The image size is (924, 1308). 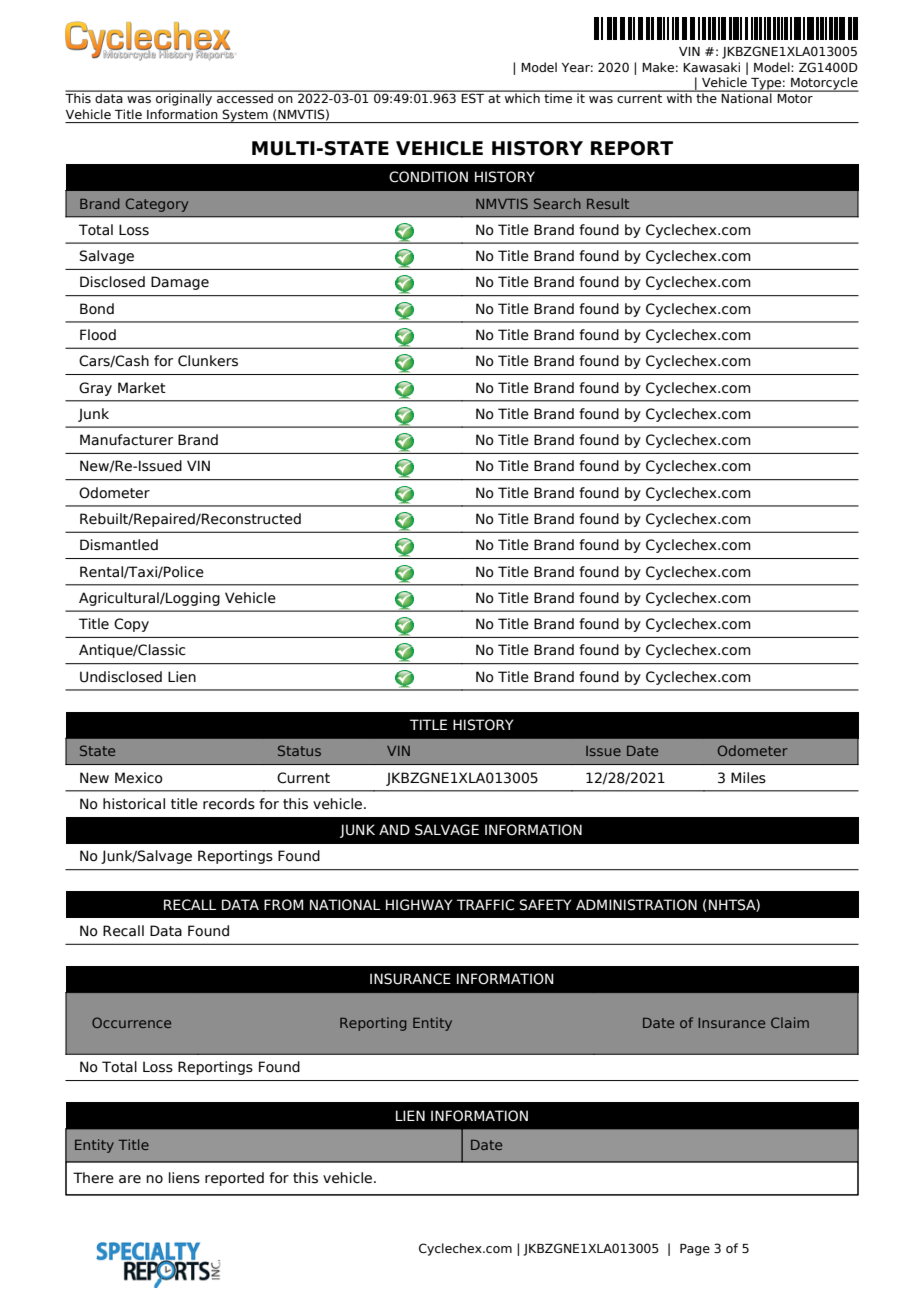 I want to click on Status, so click(x=299, y=750).
